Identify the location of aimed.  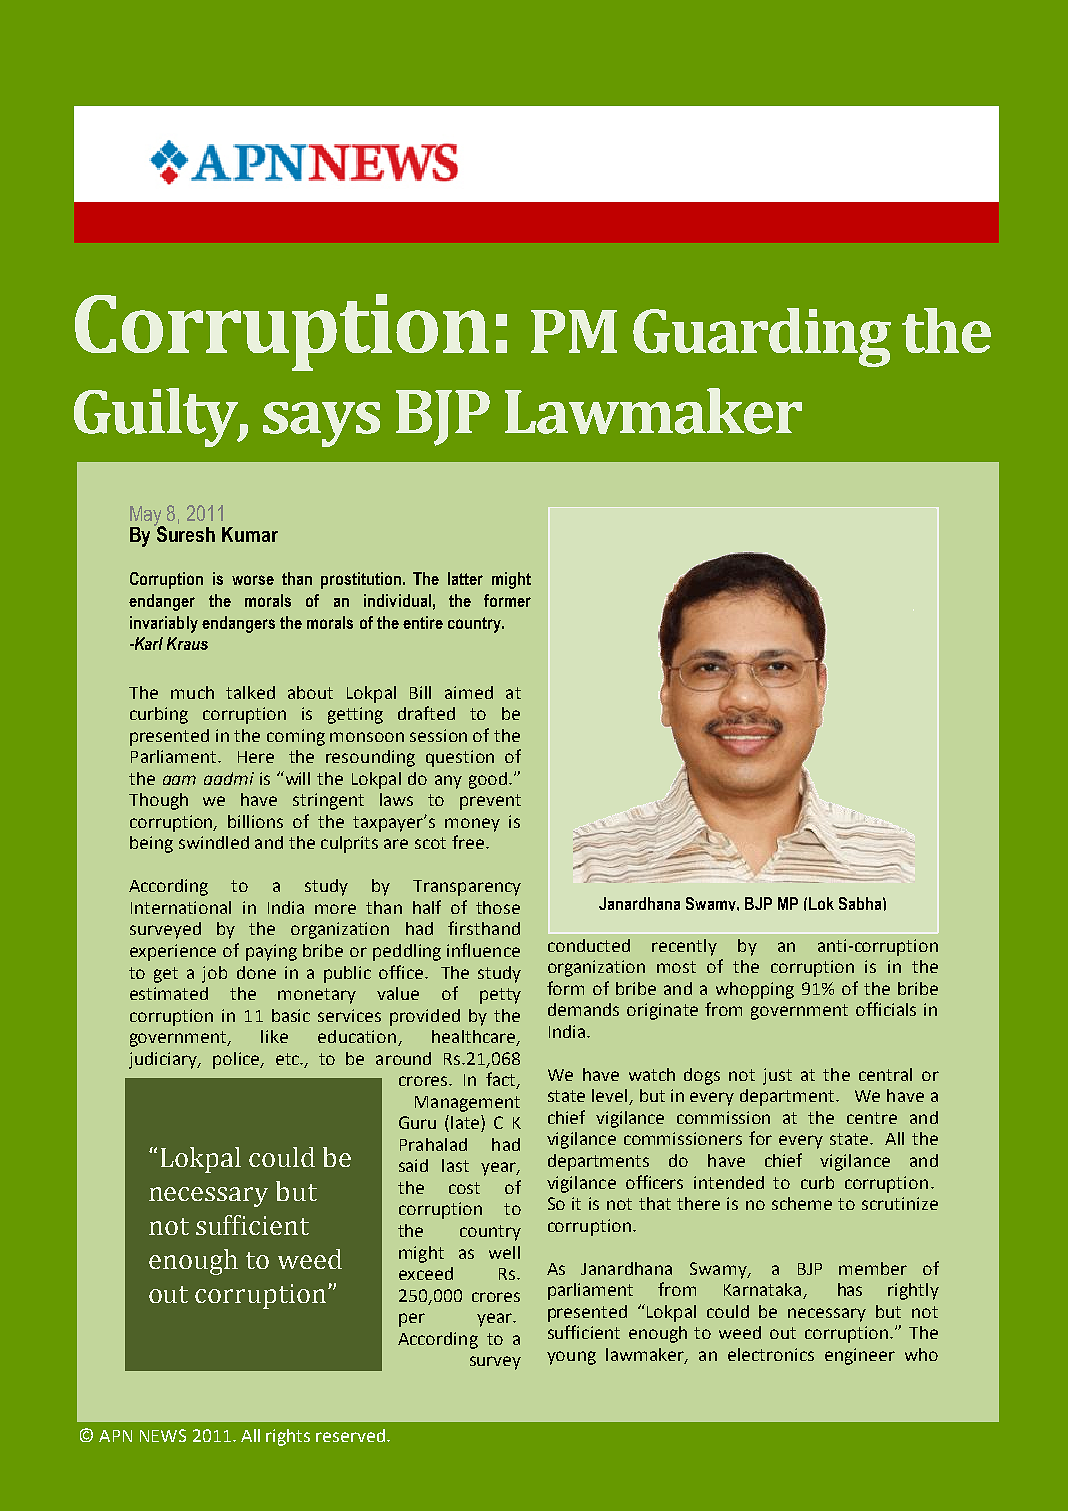
(469, 692).
